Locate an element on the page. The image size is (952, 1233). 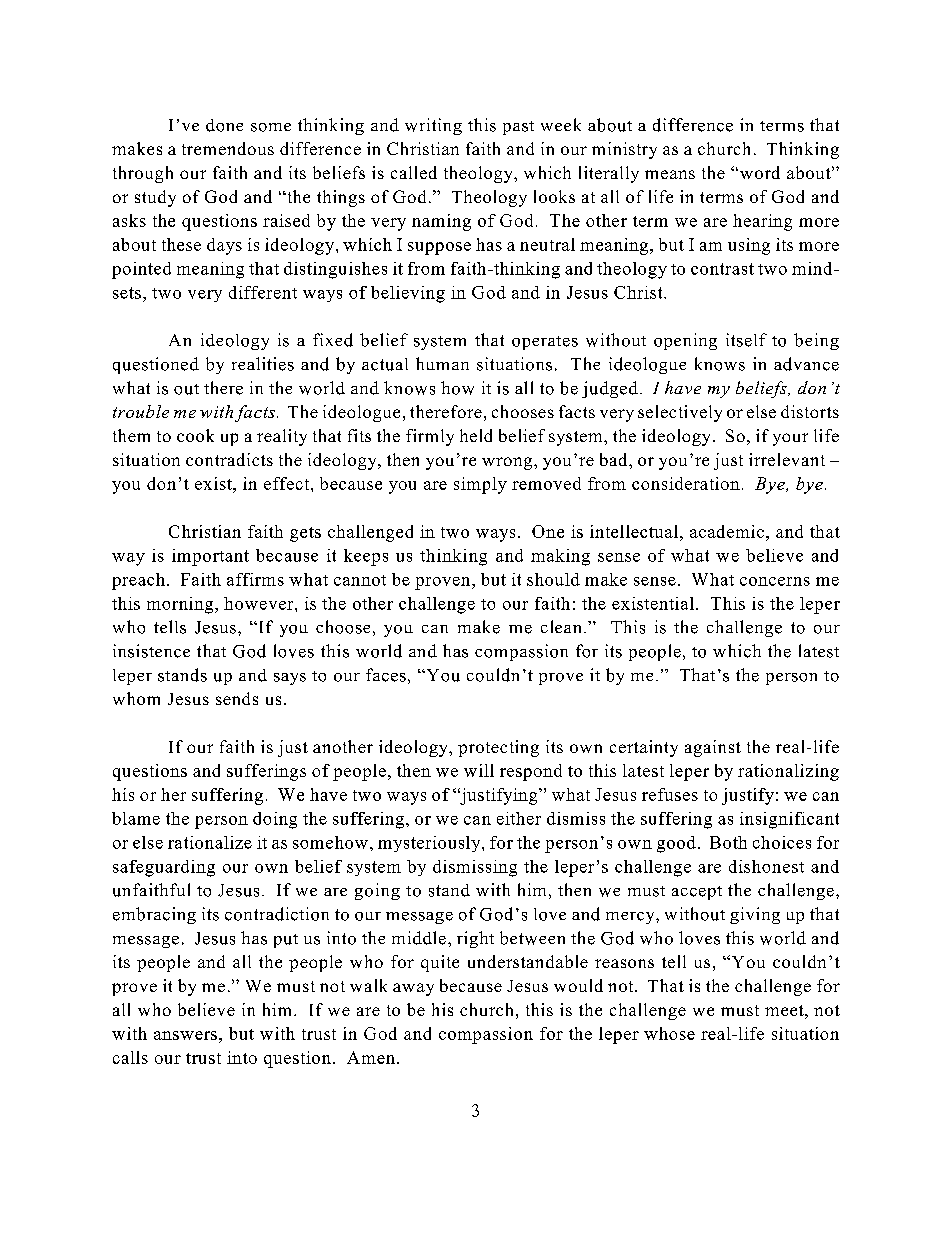
writing is located at coordinates (433, 126).
